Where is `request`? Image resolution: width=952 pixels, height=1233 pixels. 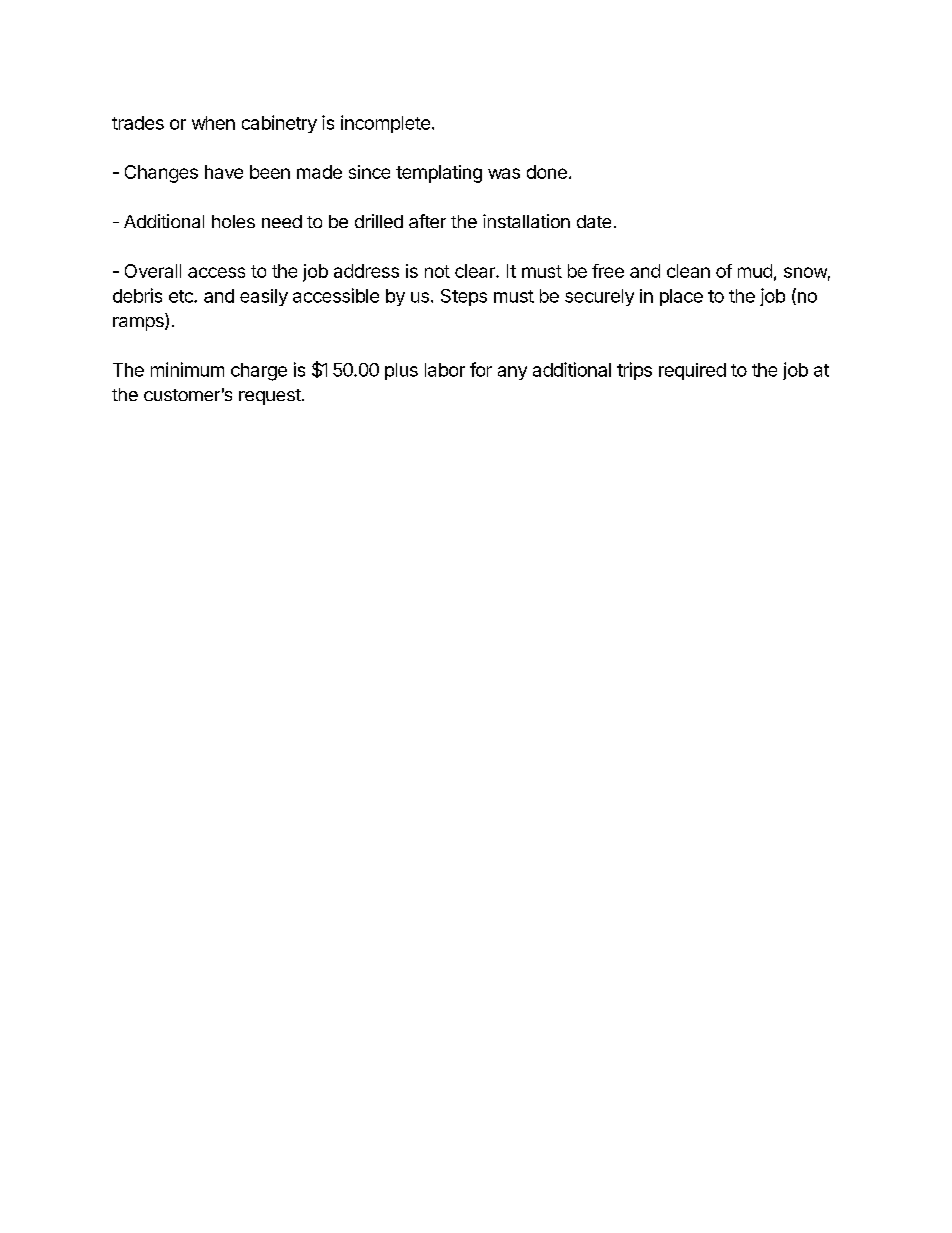
request is located at coordinates (270, 397).
